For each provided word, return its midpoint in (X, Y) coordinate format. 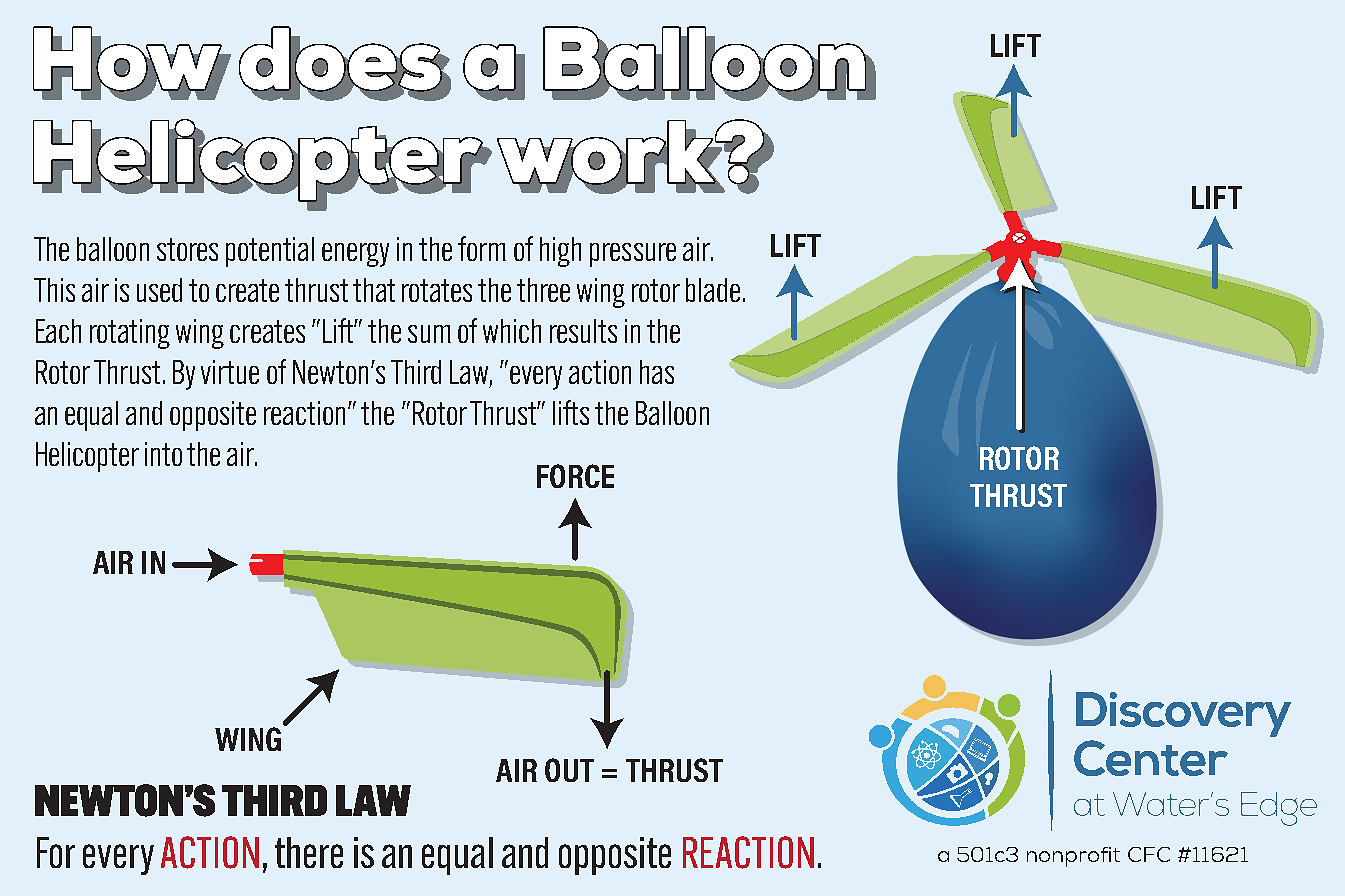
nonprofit (1073, 857)
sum (429, 334)
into (163, 454)
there (309, 852)
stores (187, 249)
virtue (230, 372)
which (512, 331)
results (583, 331)
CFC (1149, 854)
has (657, 372)
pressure (633, 255)
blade (713, 290)
